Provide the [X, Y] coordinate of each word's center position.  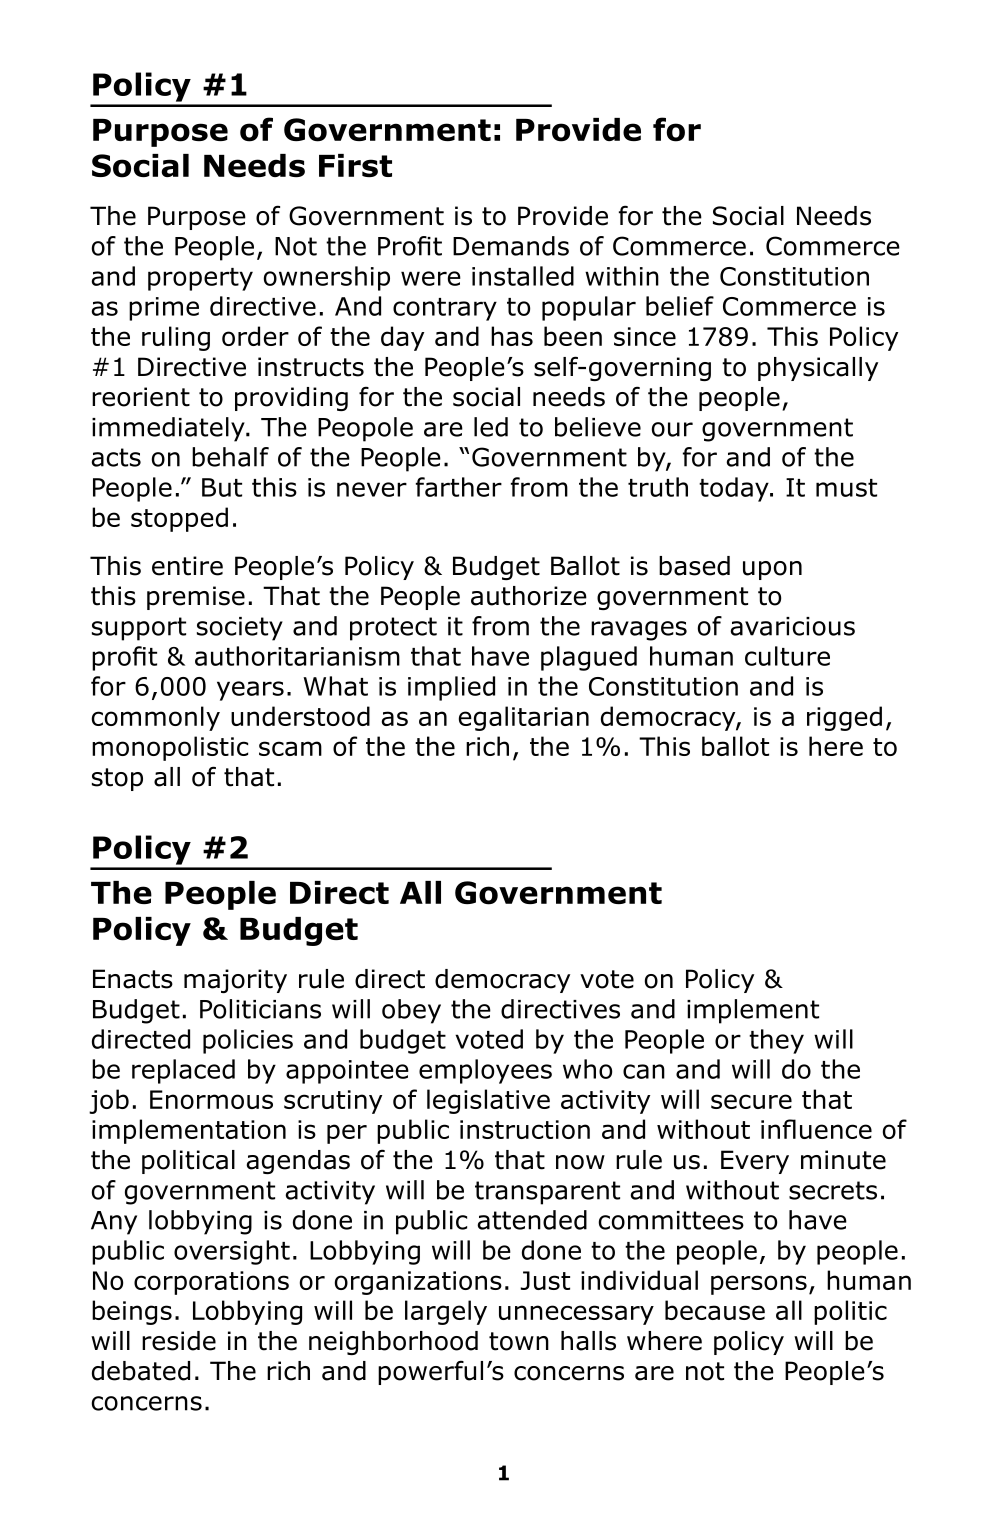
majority [235, 981]
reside [179, 1341]
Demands [511, 246]
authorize [529, 596]
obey [411, 1011]
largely [446, 1312]
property [200, 279]
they [776, 1041]
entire [187, 566]
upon [772, 570]
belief [680, 306]
